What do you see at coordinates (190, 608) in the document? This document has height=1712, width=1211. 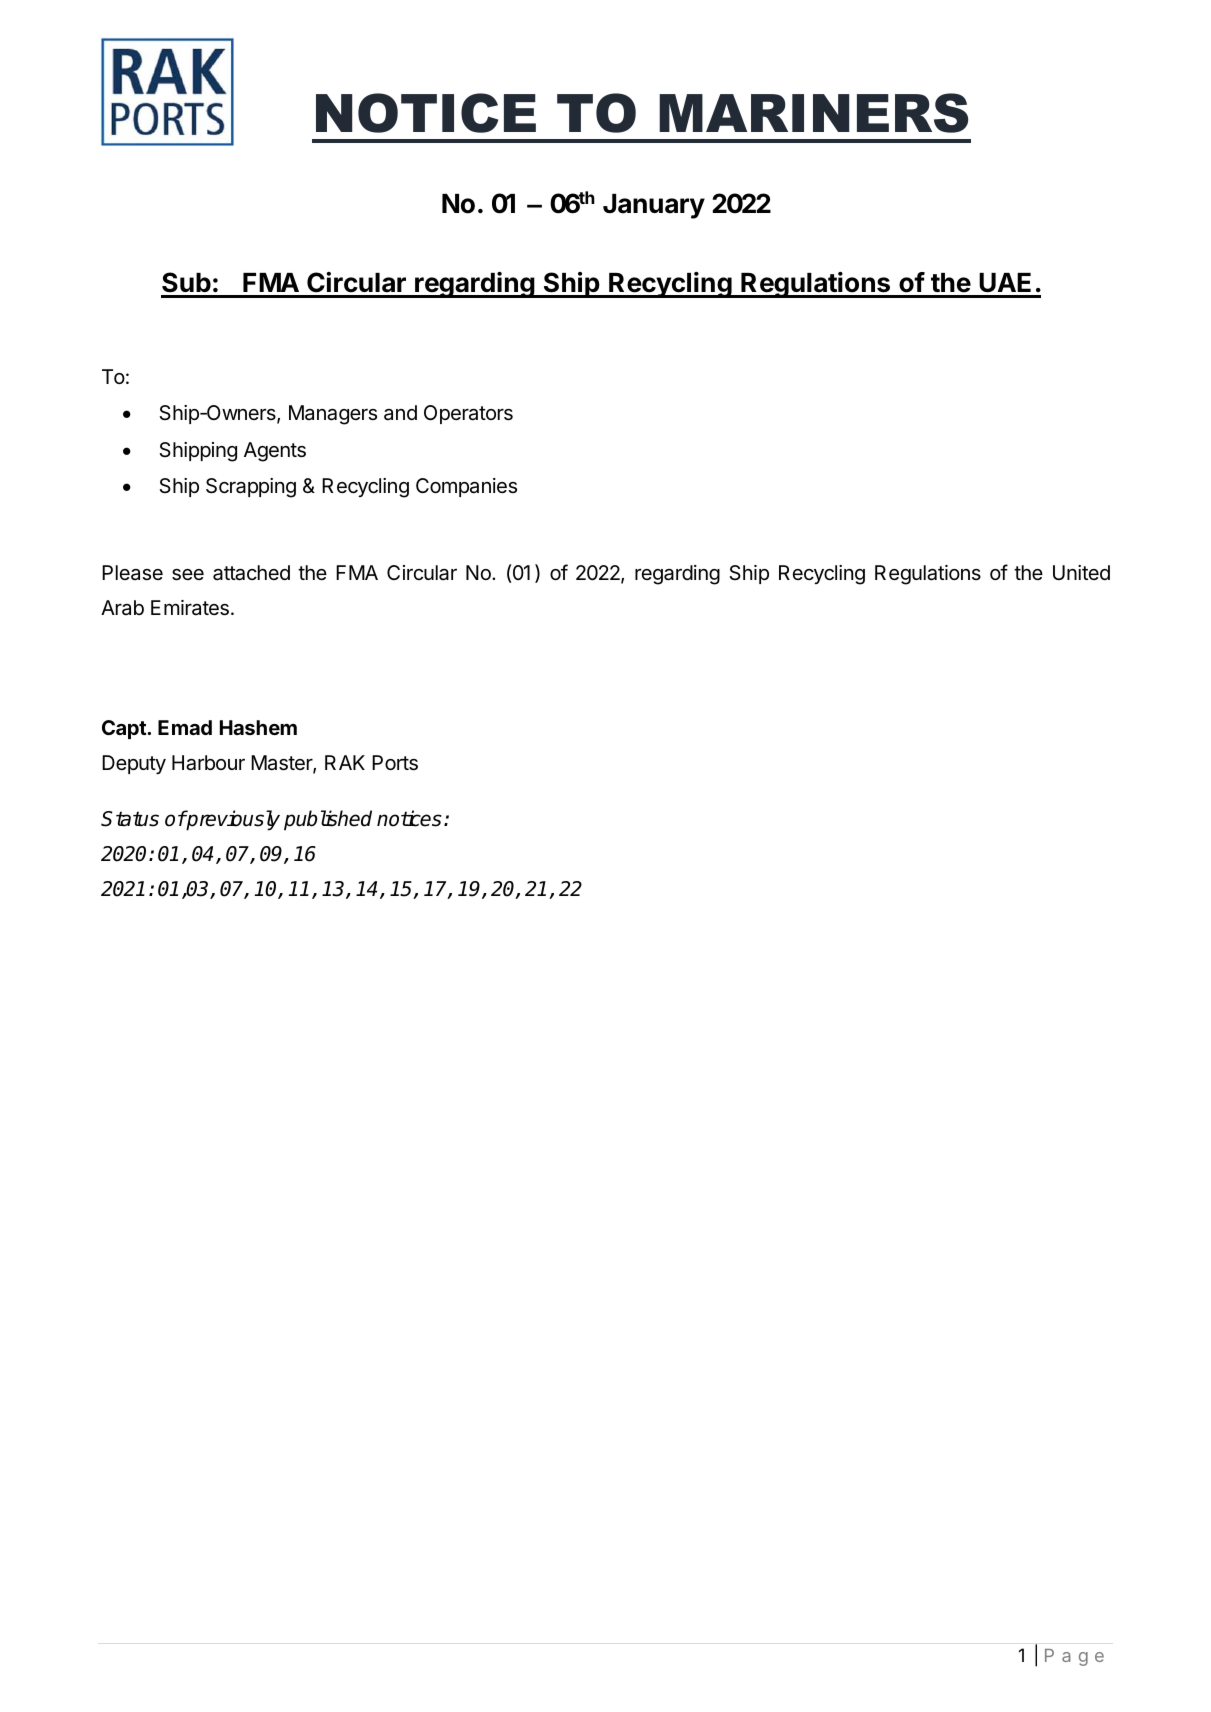 I see `Emirates` at bounding box center [190, 608].
